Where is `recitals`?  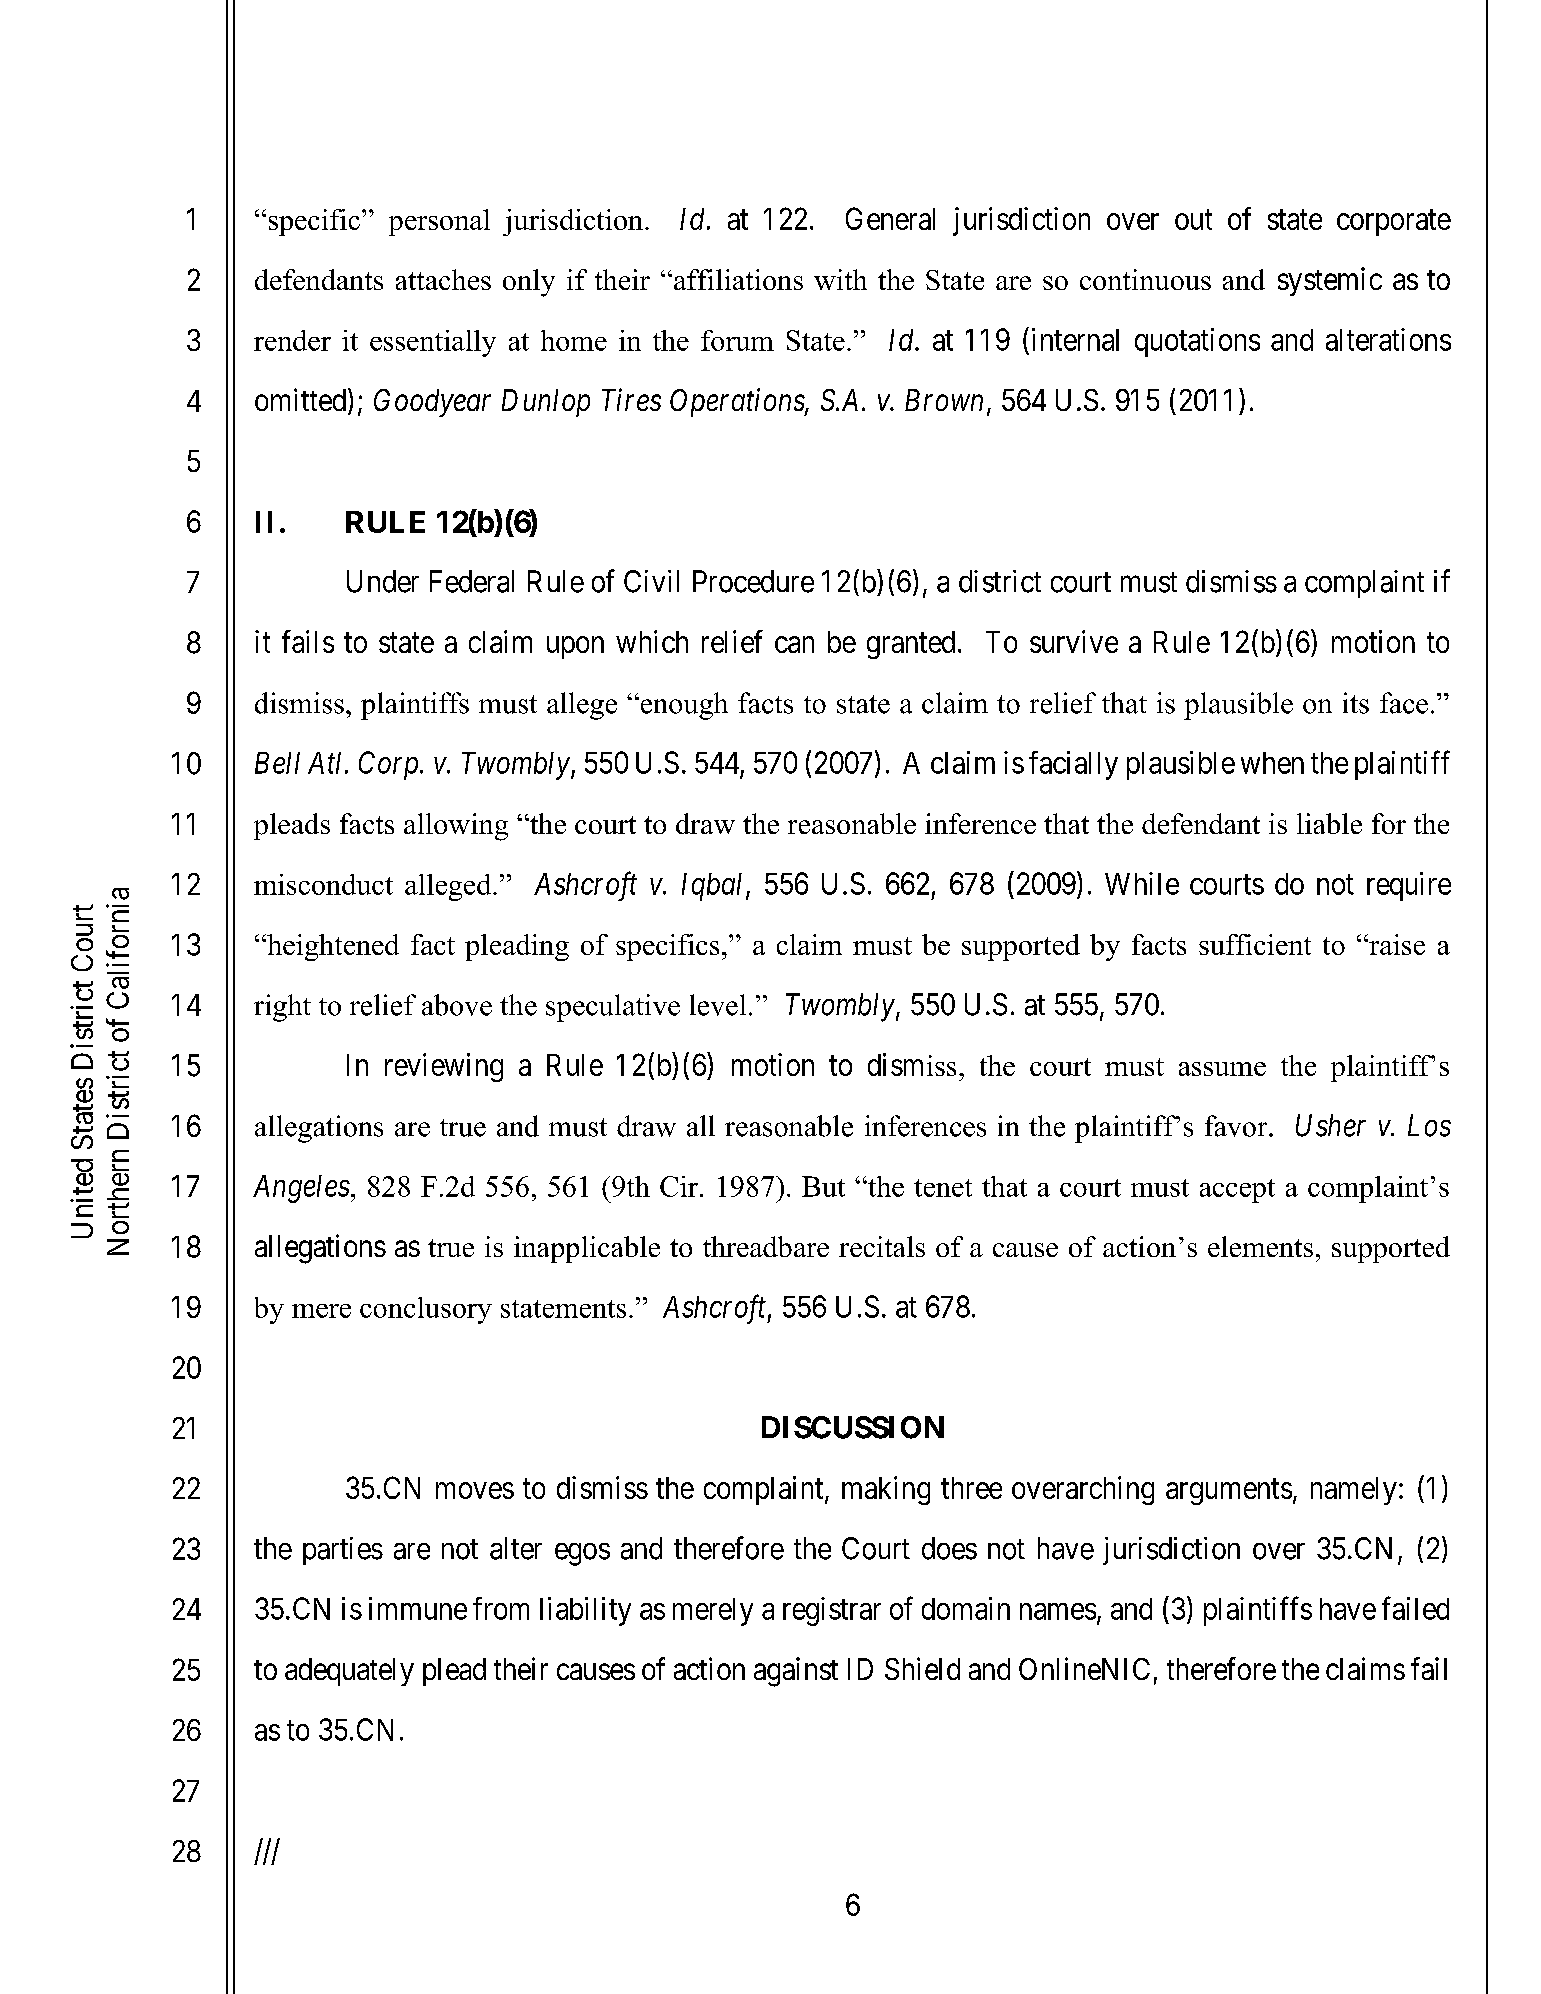 recitals is located at coordinates (882, 1246).
